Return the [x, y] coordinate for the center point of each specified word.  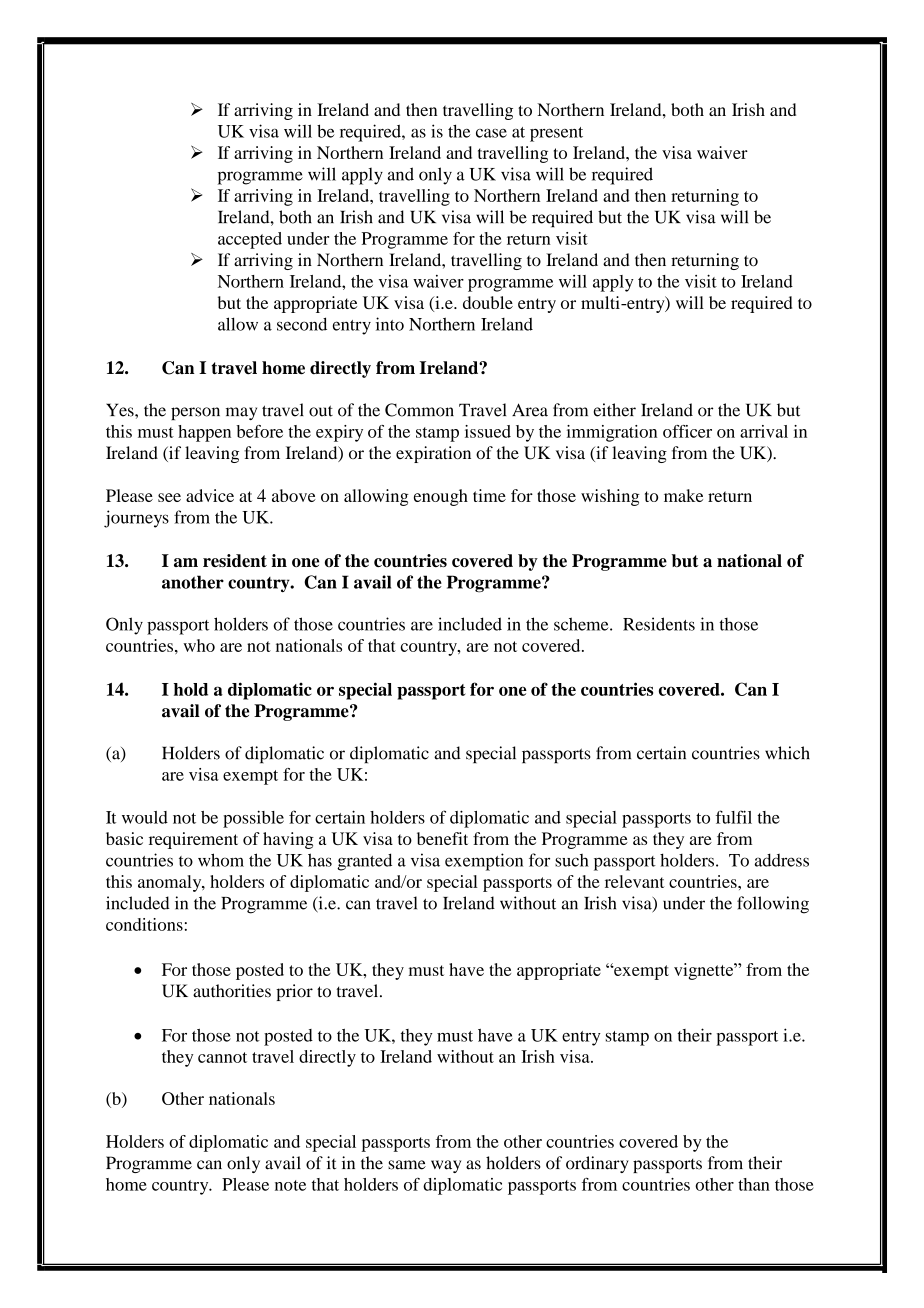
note [290, 1185]
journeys [136, 519]
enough [441, 497]
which [787, 753]
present [556, 134]
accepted [250, 240]
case [491, 133]
